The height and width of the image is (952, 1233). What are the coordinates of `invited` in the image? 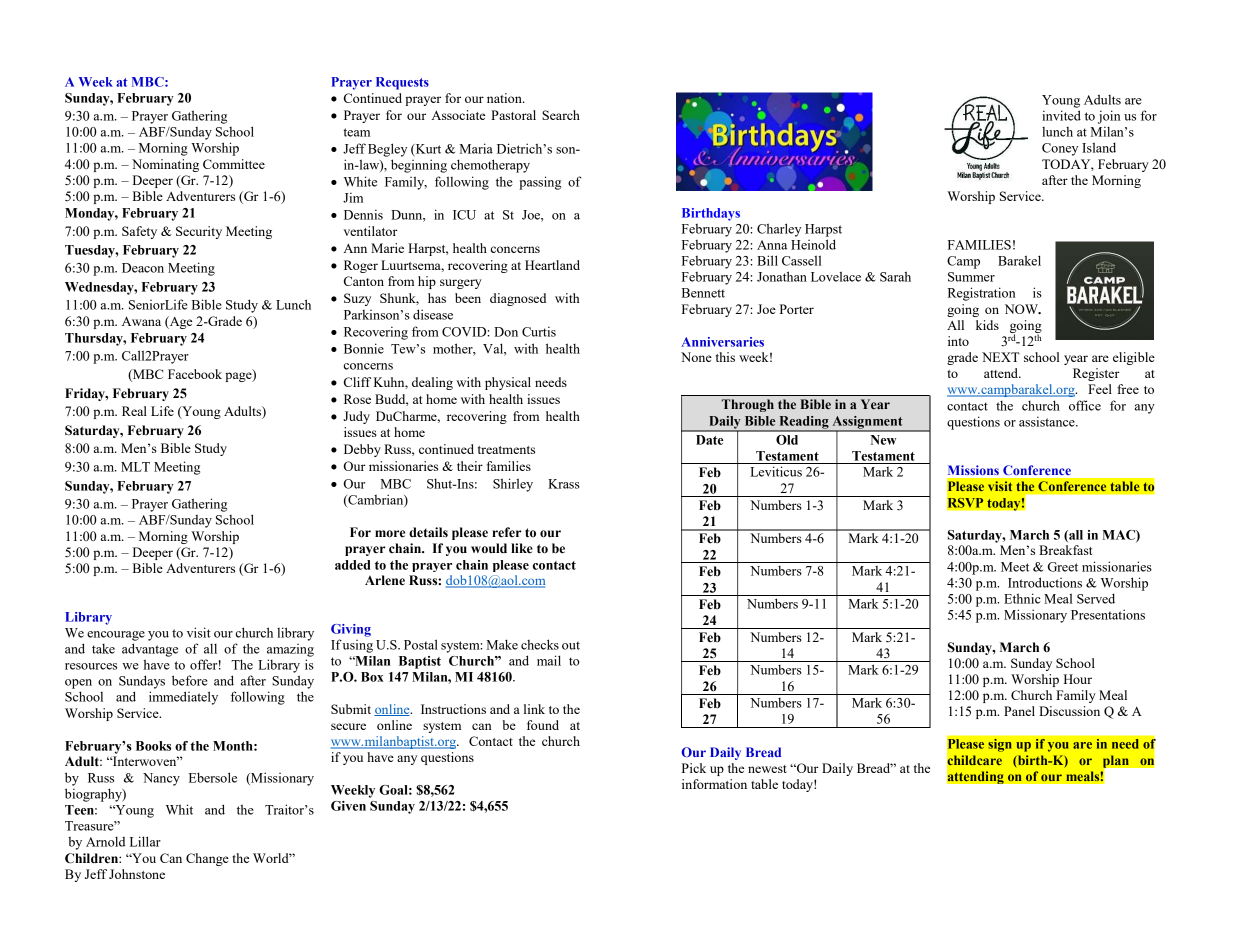 It's located at (1061, 115).
